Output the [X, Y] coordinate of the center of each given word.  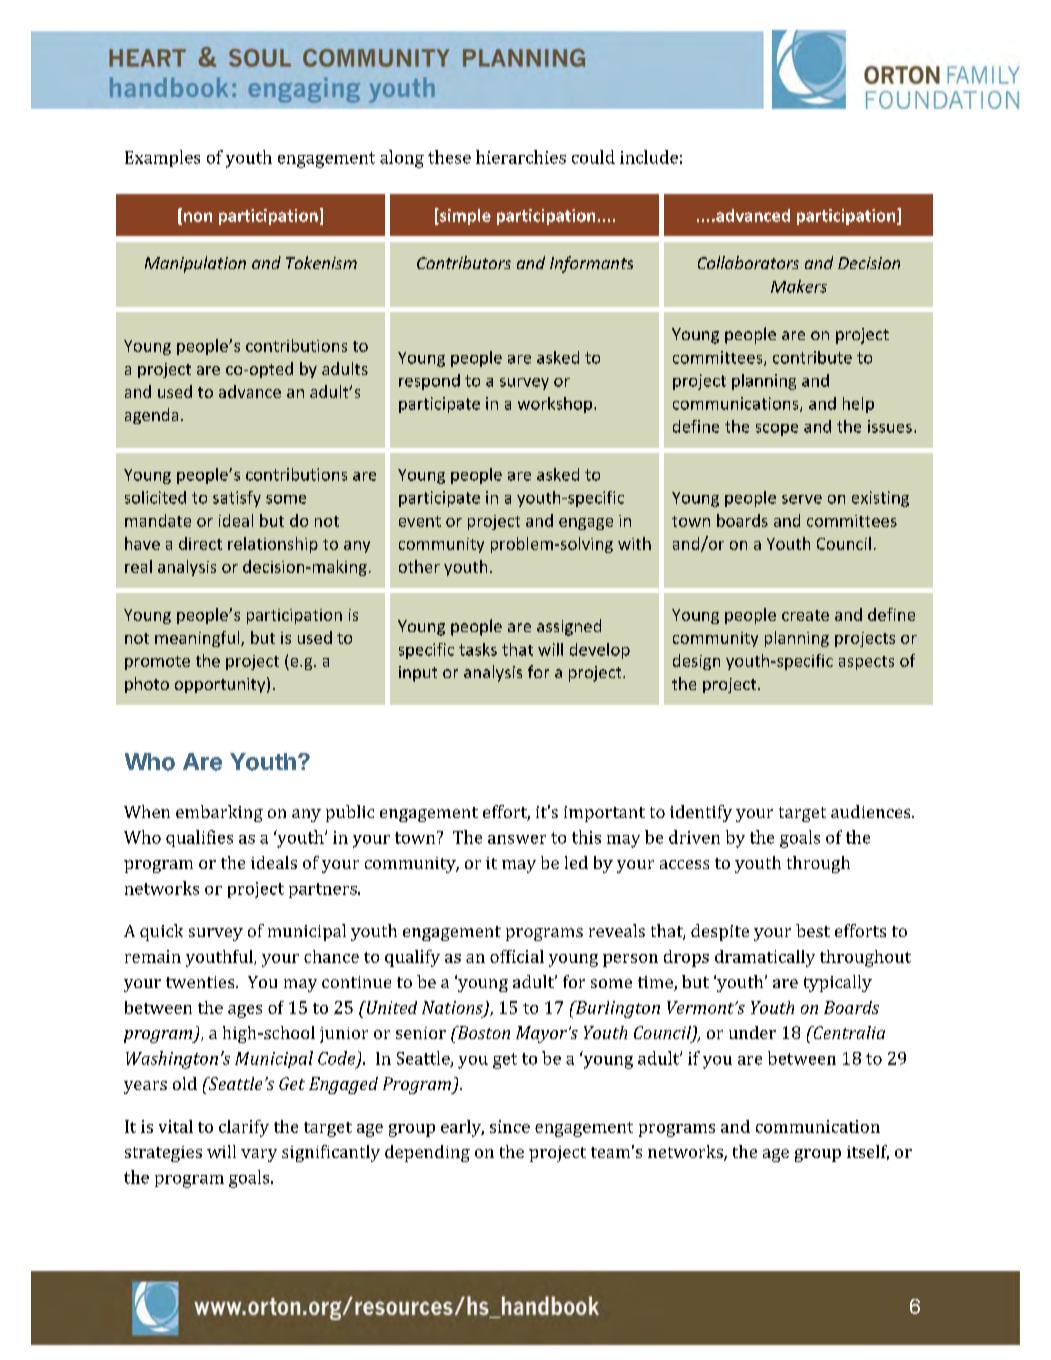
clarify [244, 1128]
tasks [478, 649]
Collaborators [748, 262]
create [805, 615]
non [198, 217]
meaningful [198, 639]
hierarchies [521, 157]
